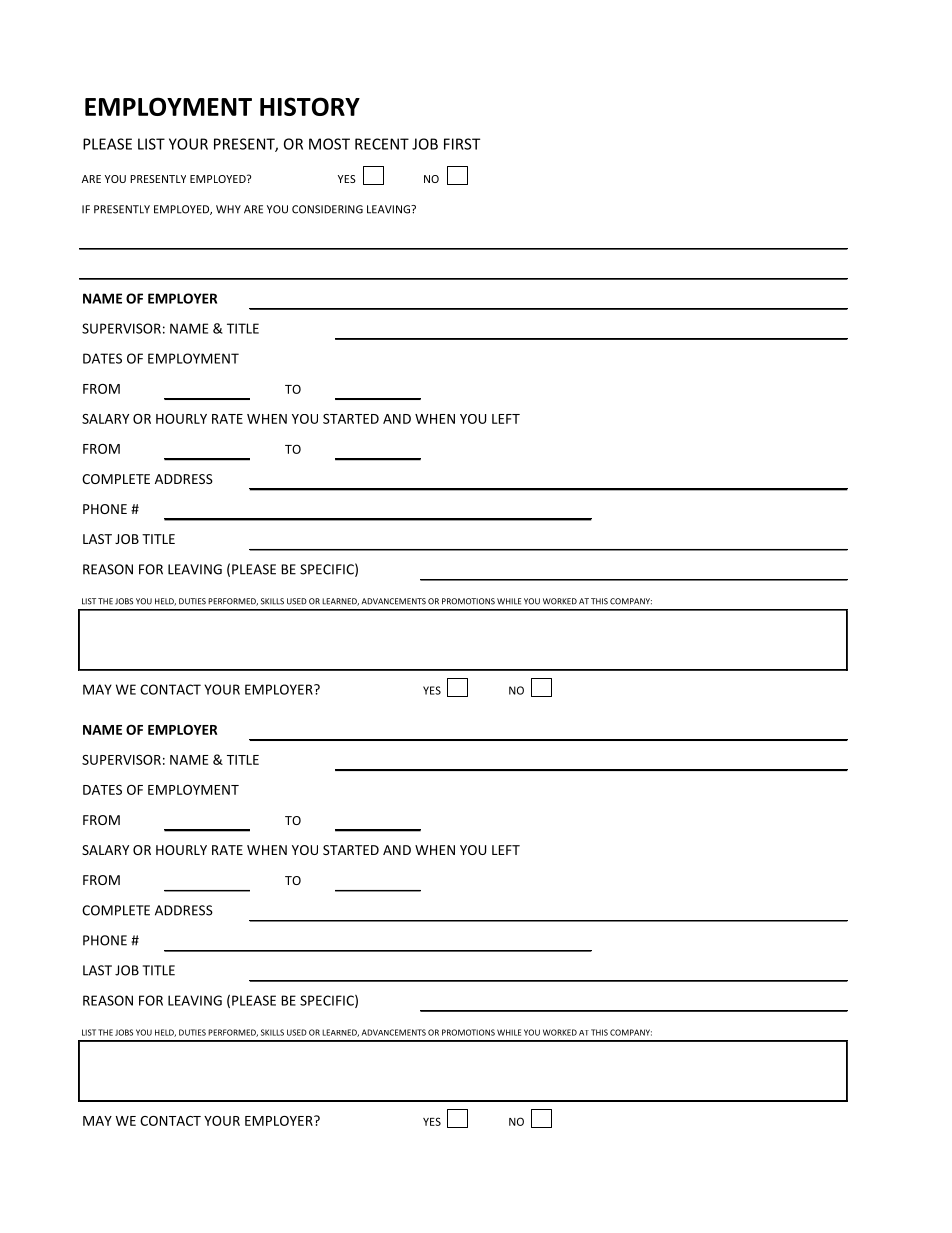  I want to click on RECENT, so click(382, 144).
